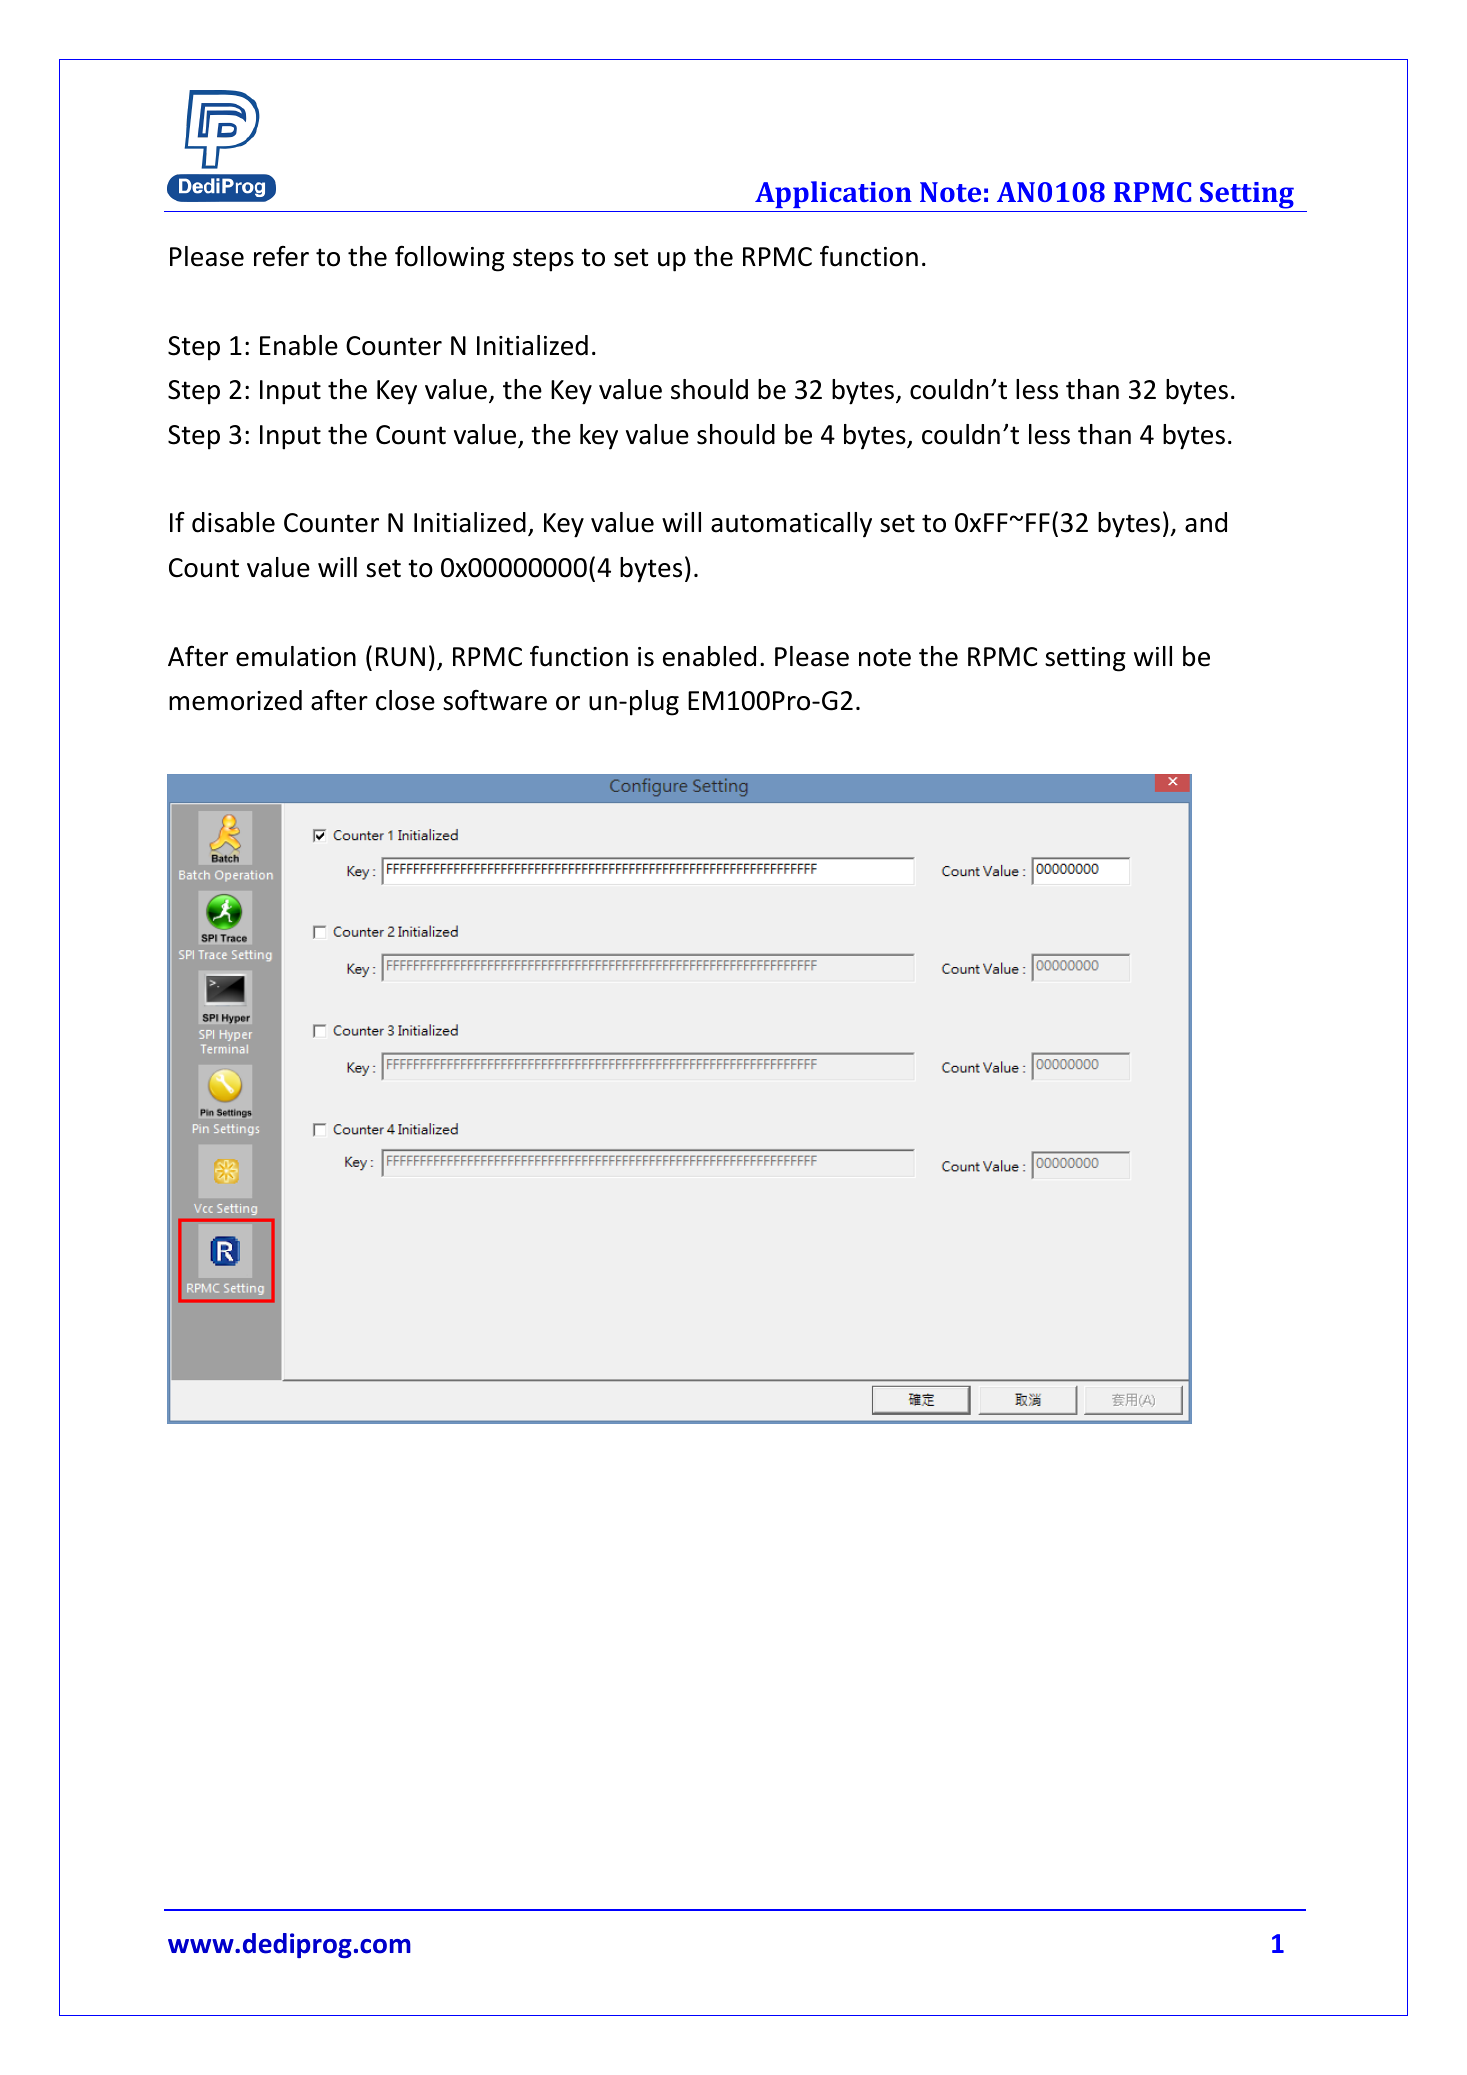 The height and width of the screenshot is (2075, 1467). Describe the element at coordinates (833, 194) in the screenshot. I see `Application` at that location.
